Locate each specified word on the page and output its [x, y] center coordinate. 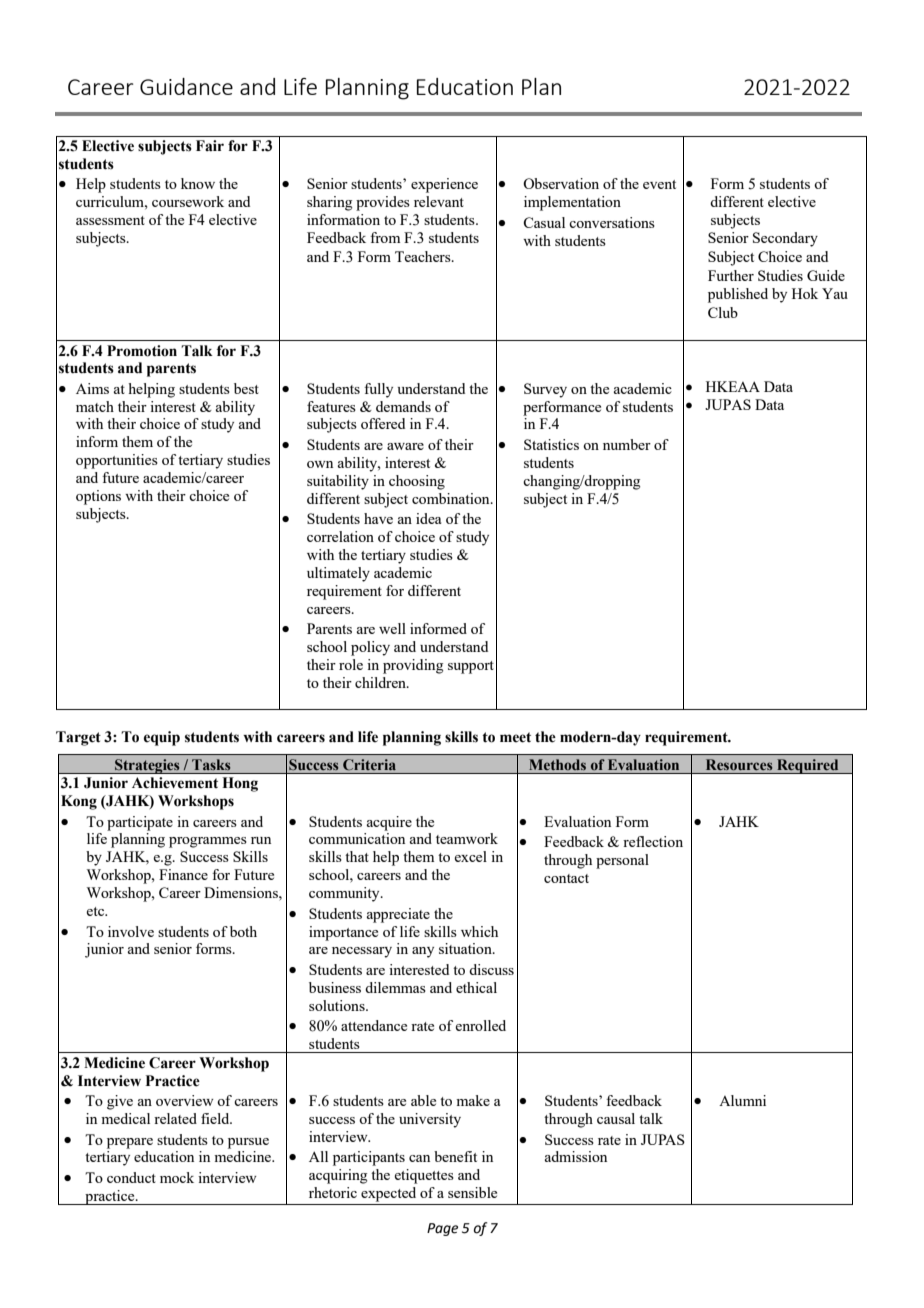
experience [444, 185]
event [659, 184]
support [471, 667]
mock [177, 1177]
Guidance [186, 86]
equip [162, 738]
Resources [739, 764]
